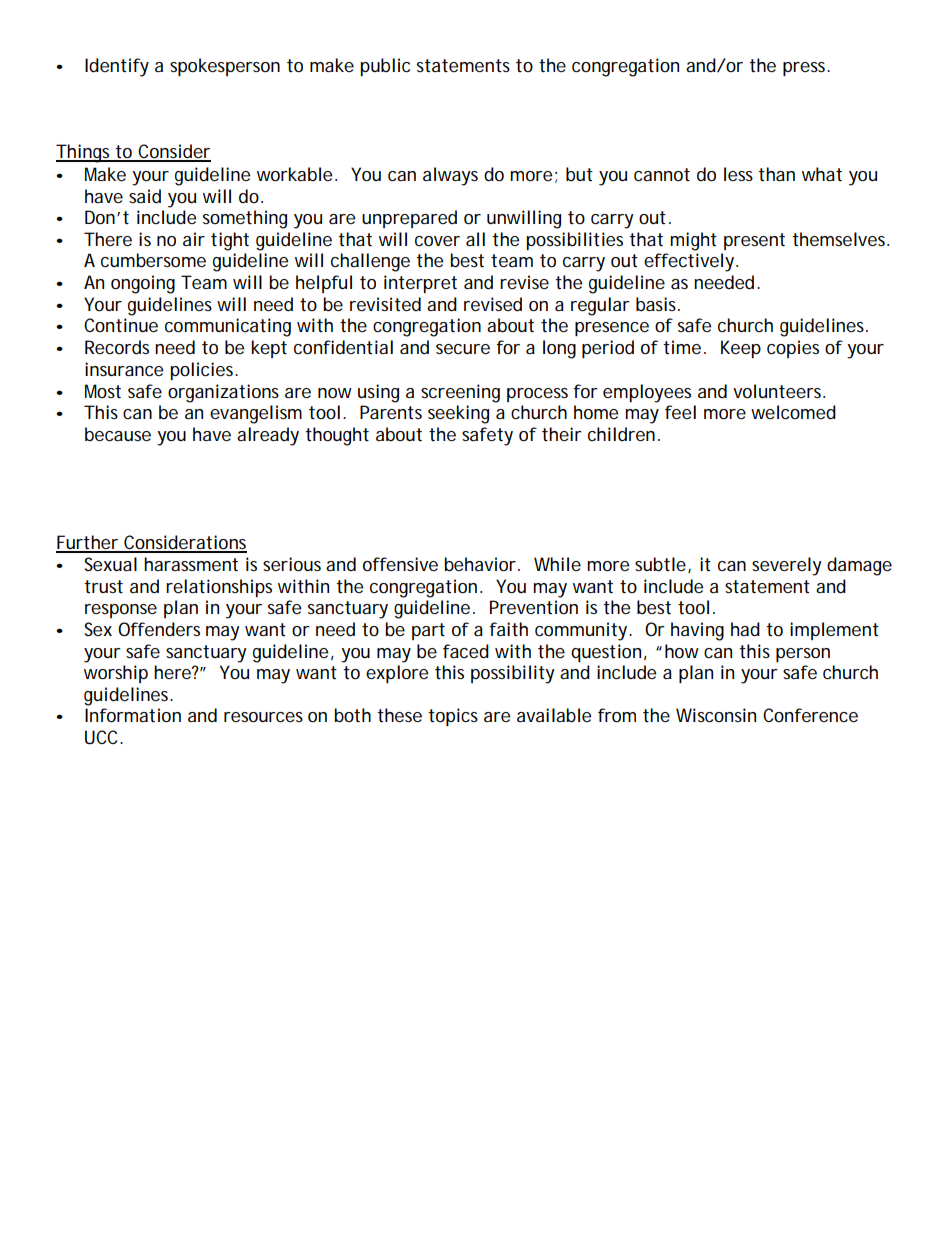 Image resolution: width=952 pixels, height=1233 pixels. I want to click on public, so click(385, 67).
